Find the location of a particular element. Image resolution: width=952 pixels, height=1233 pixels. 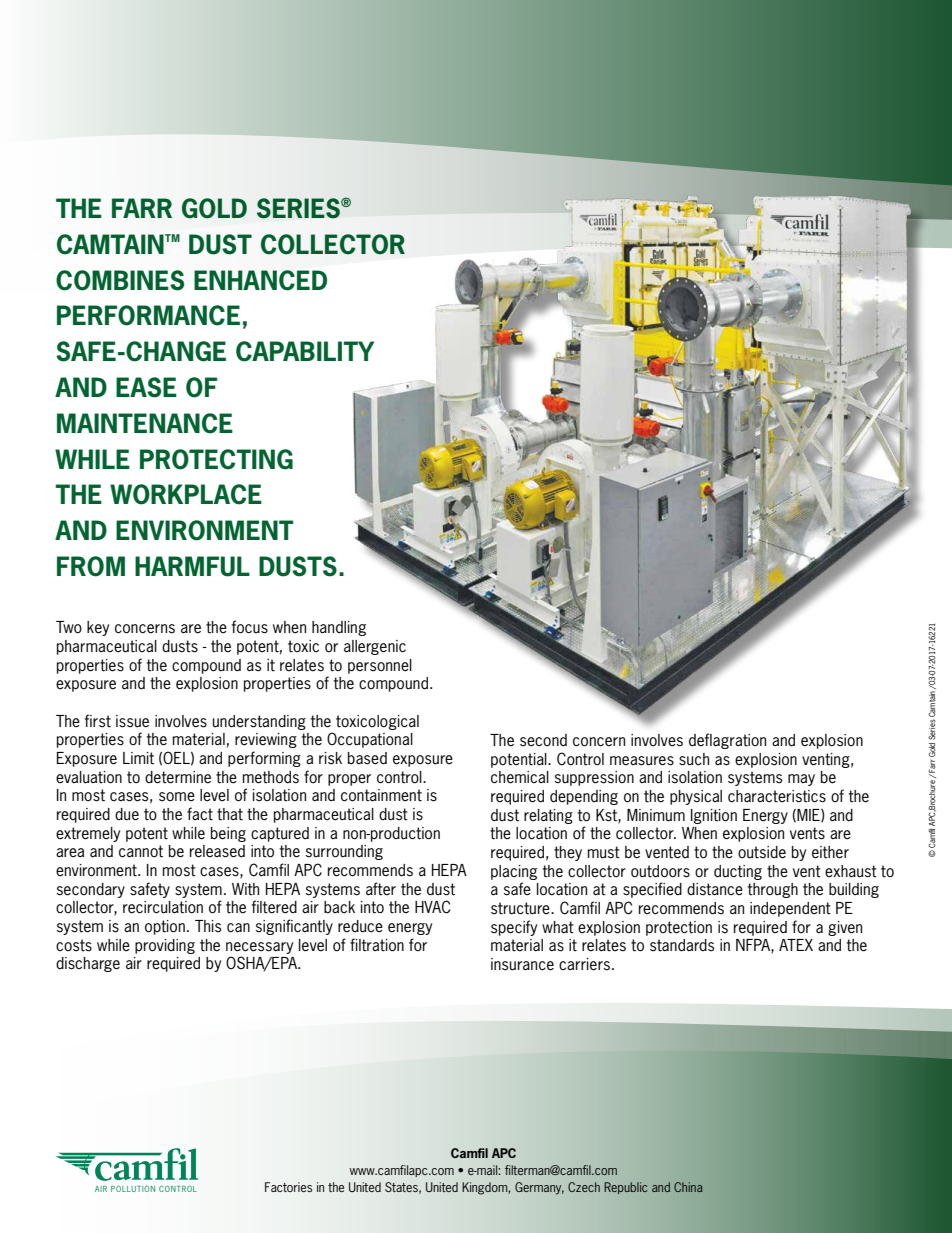

CAPABILITY is located at coordinates (305, 351).
